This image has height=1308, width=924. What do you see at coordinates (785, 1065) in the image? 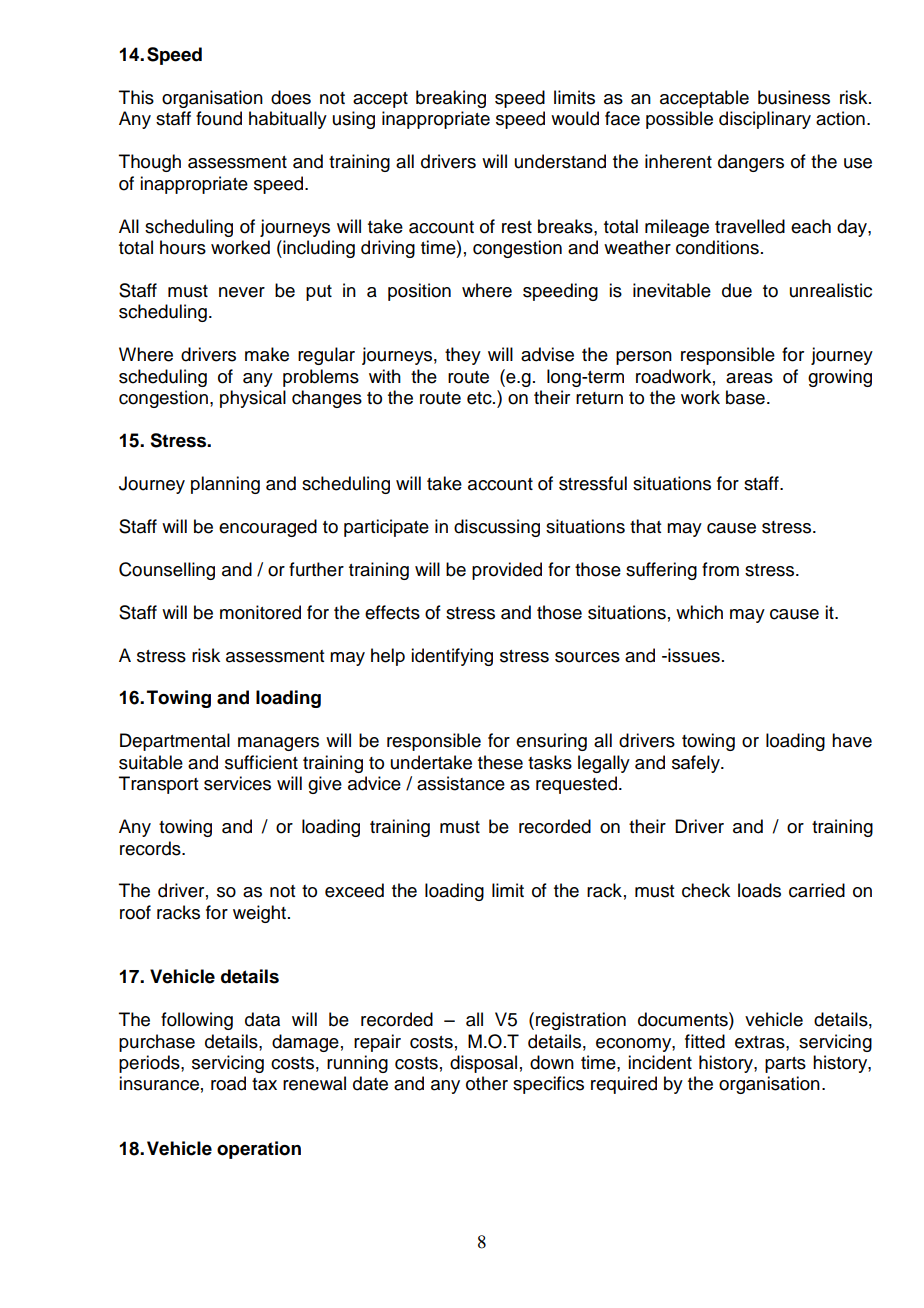
I see `parts` at bounding box center [785, 1065].
